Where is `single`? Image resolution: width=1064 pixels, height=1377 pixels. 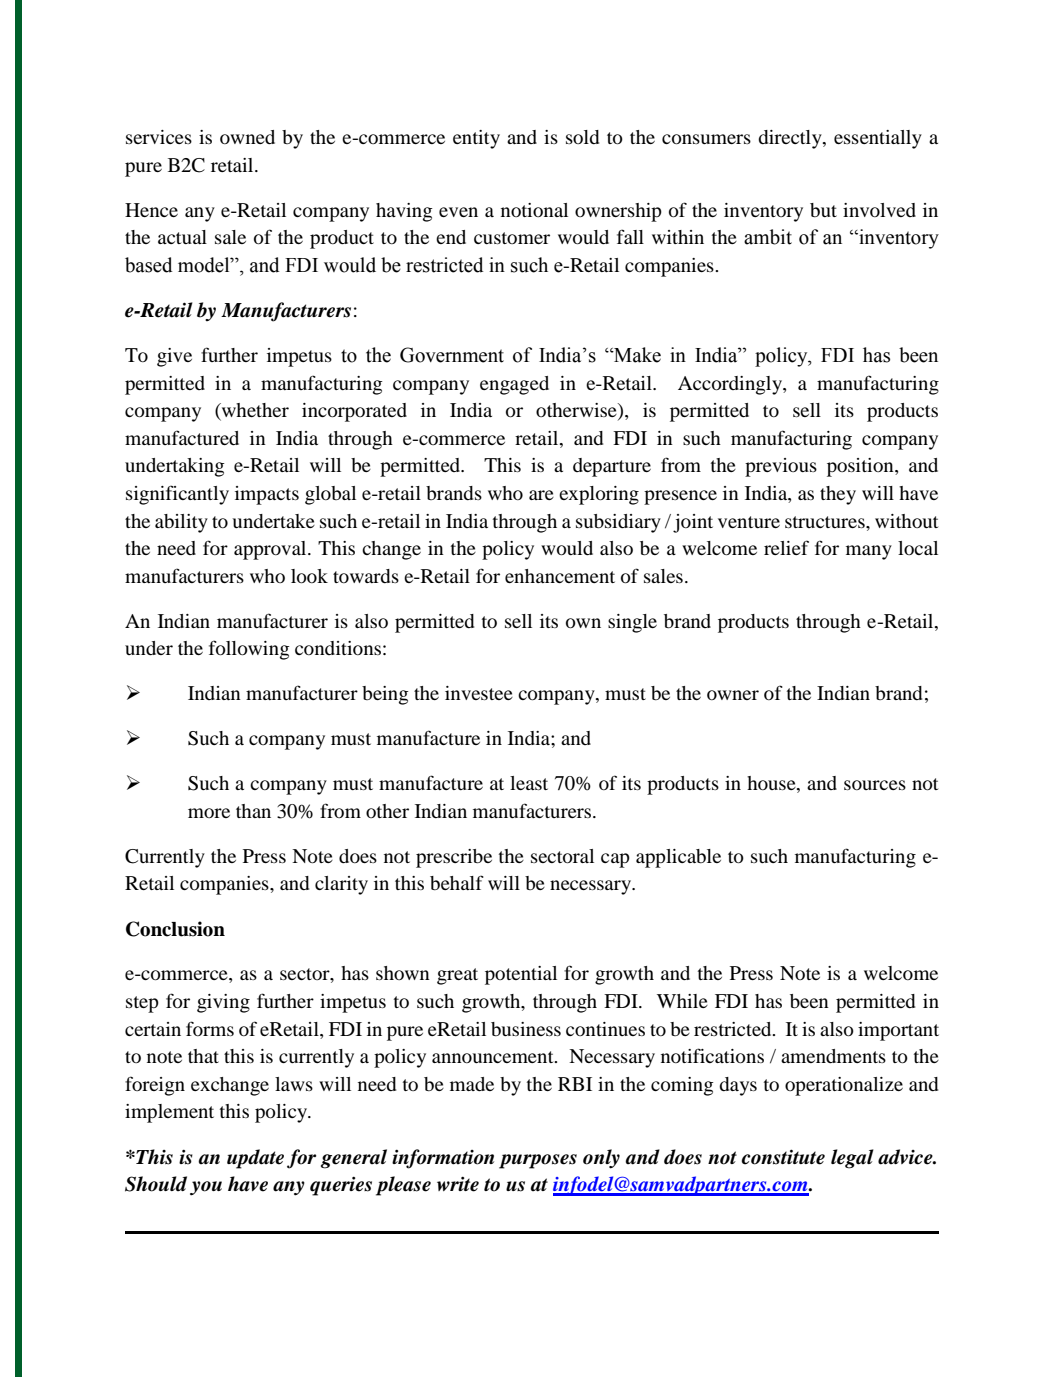 single is located at coordinates (632, 623).
